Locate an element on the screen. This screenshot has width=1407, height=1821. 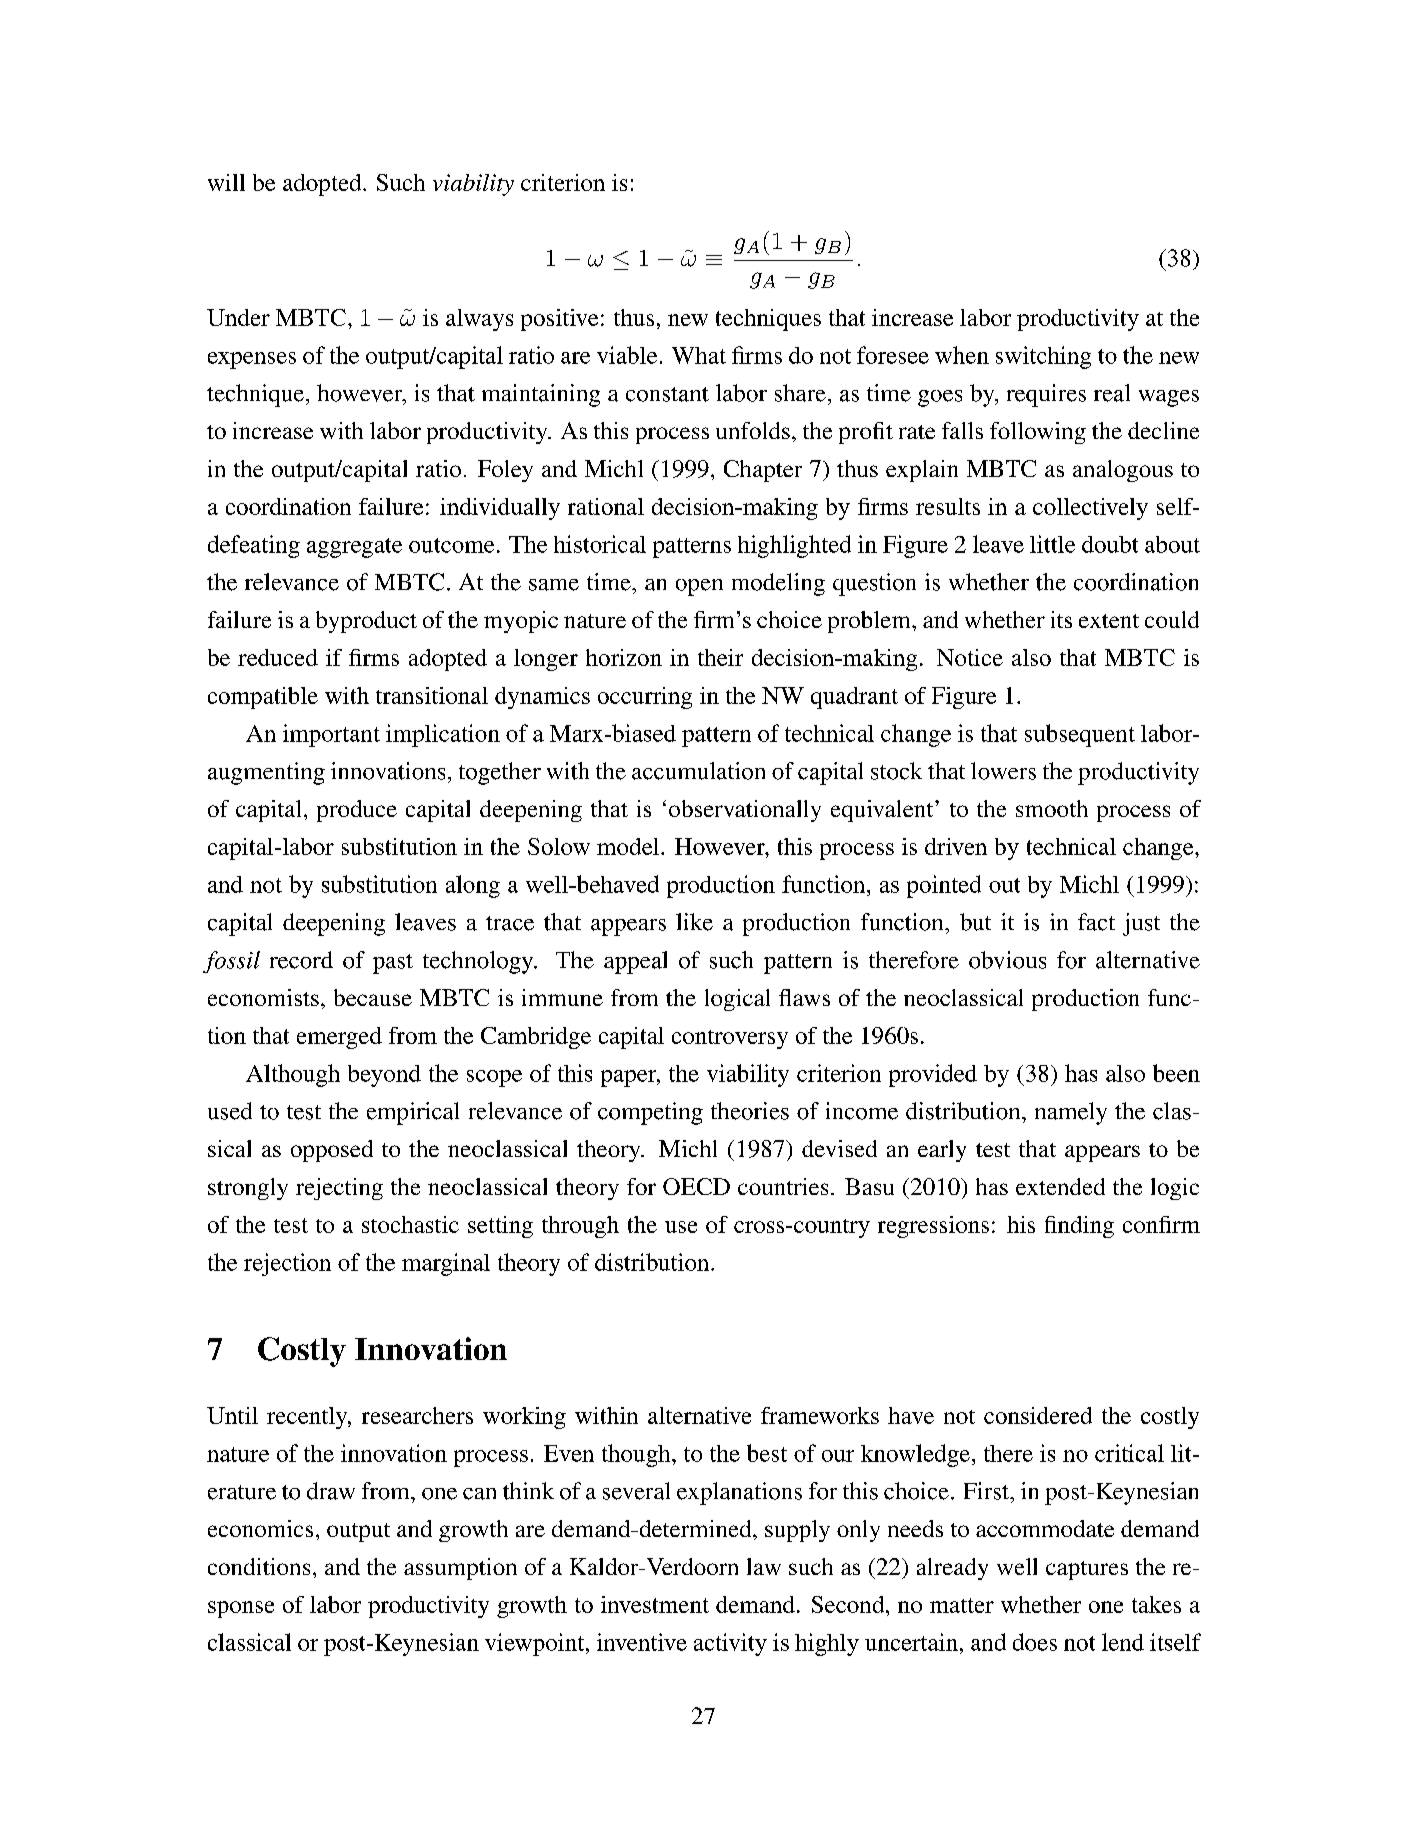
fact is located at coordinates (1096, 922).
